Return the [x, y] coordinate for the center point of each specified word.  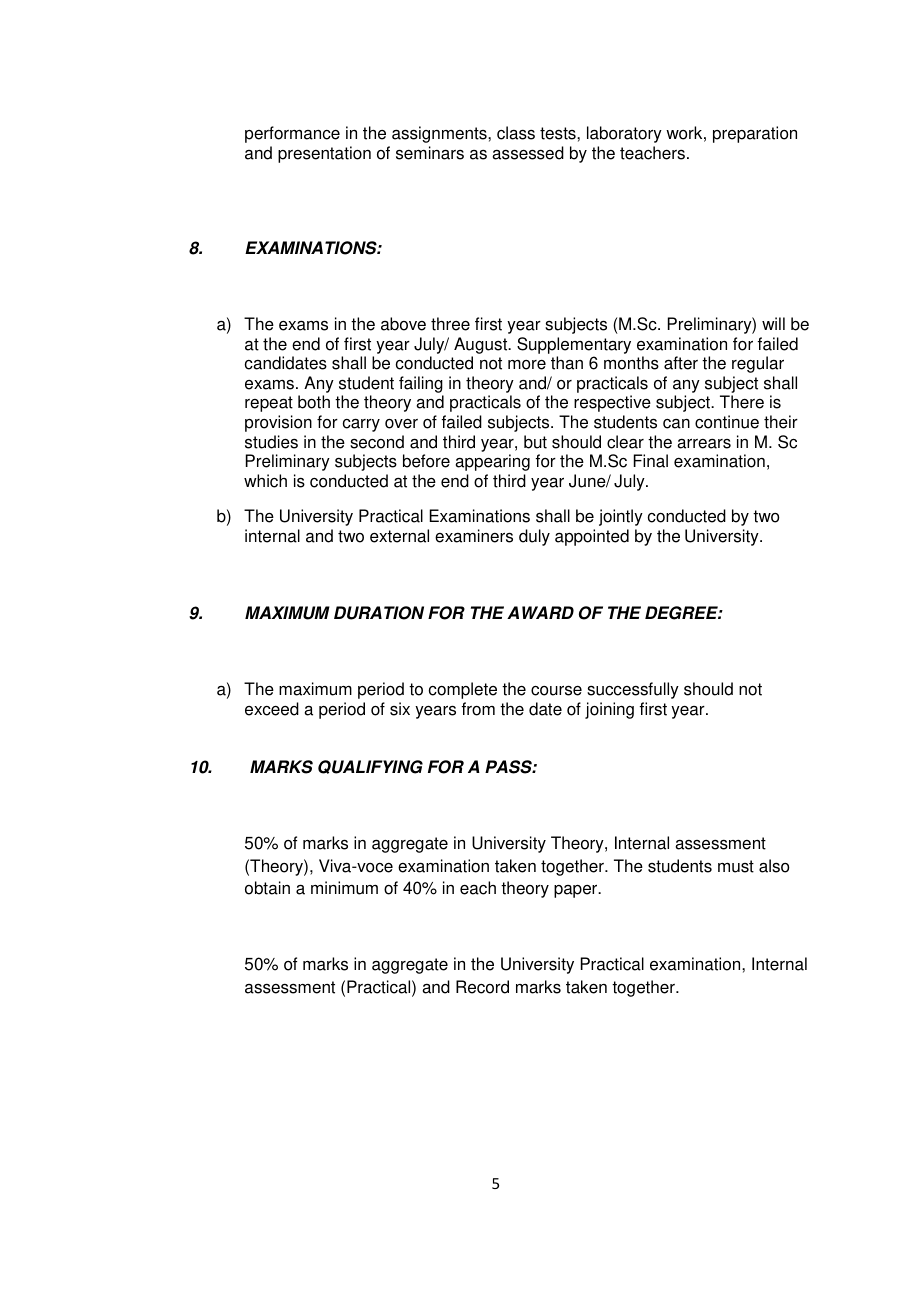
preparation [755, 134]
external [399, 536]
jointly [621, 517]
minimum [344, 888]
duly [534, 537]
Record [482, 987]
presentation [324, 154]
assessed [528, 153]
